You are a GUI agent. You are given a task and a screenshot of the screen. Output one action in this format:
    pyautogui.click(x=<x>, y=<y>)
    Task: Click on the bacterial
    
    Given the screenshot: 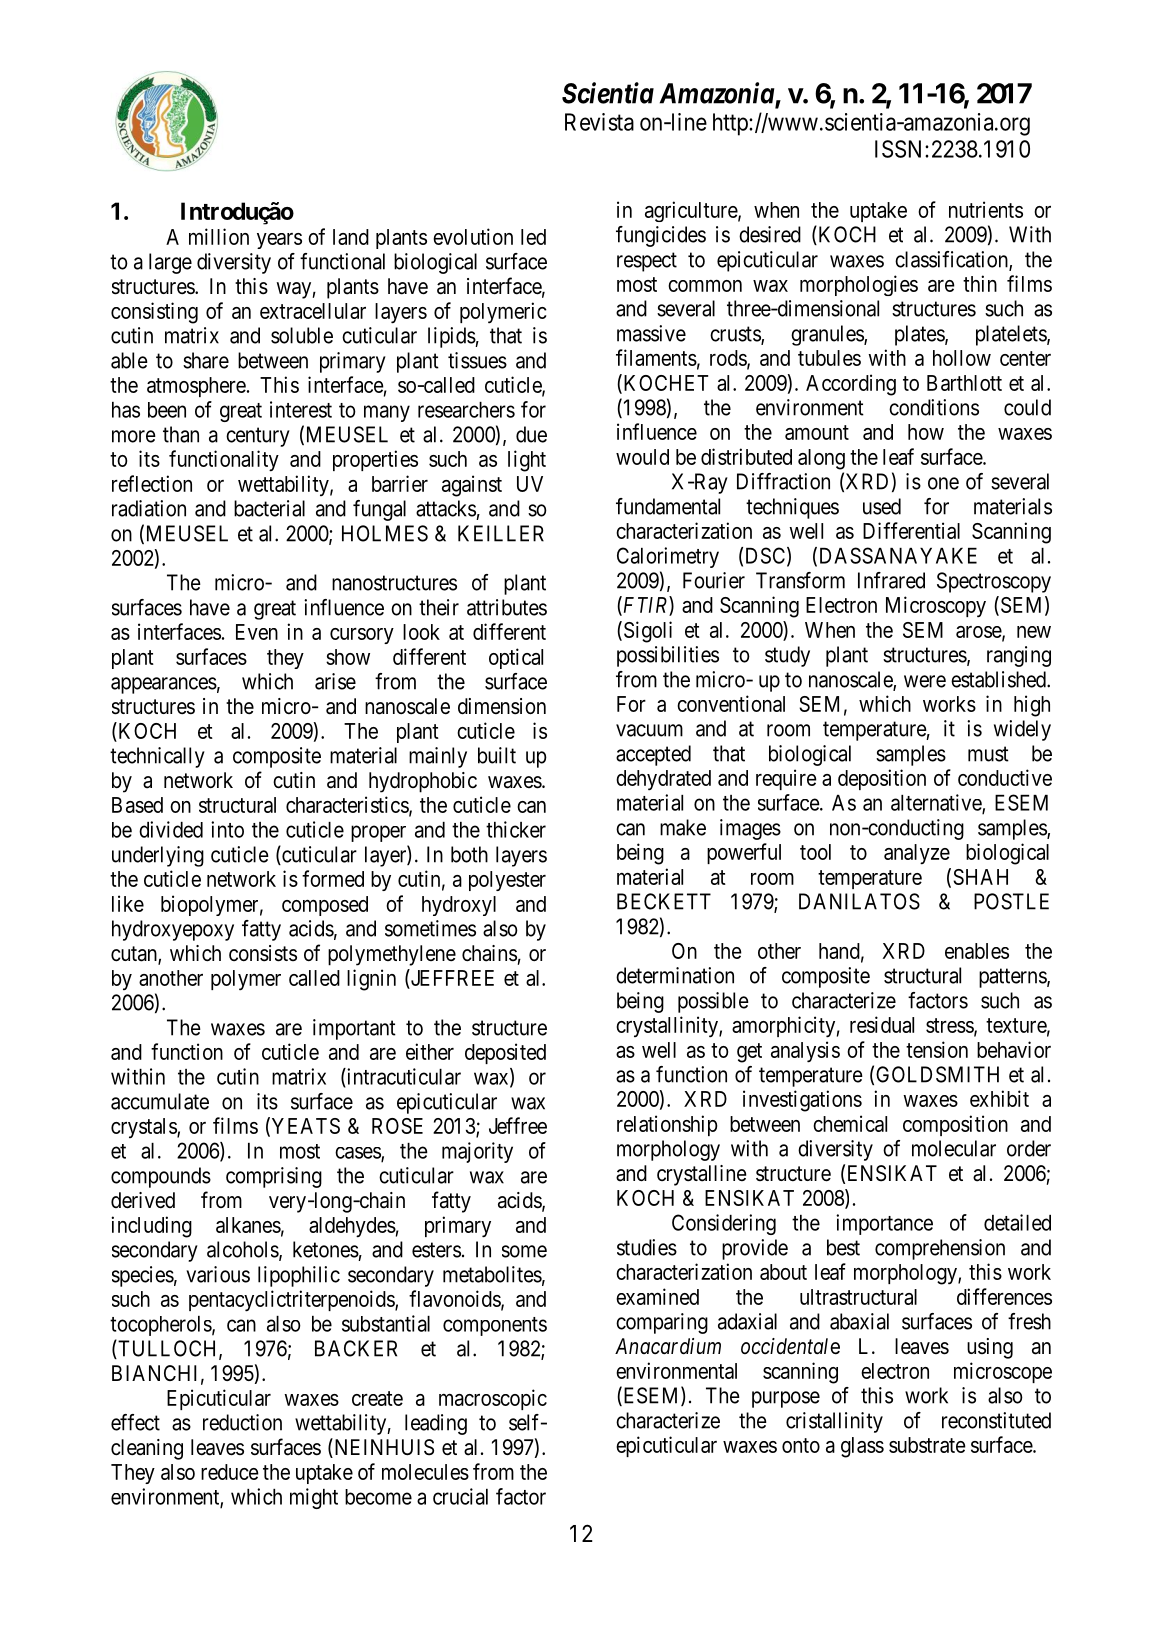 What is the action you would take?
    pyautogui.click(x=269, y=508)
